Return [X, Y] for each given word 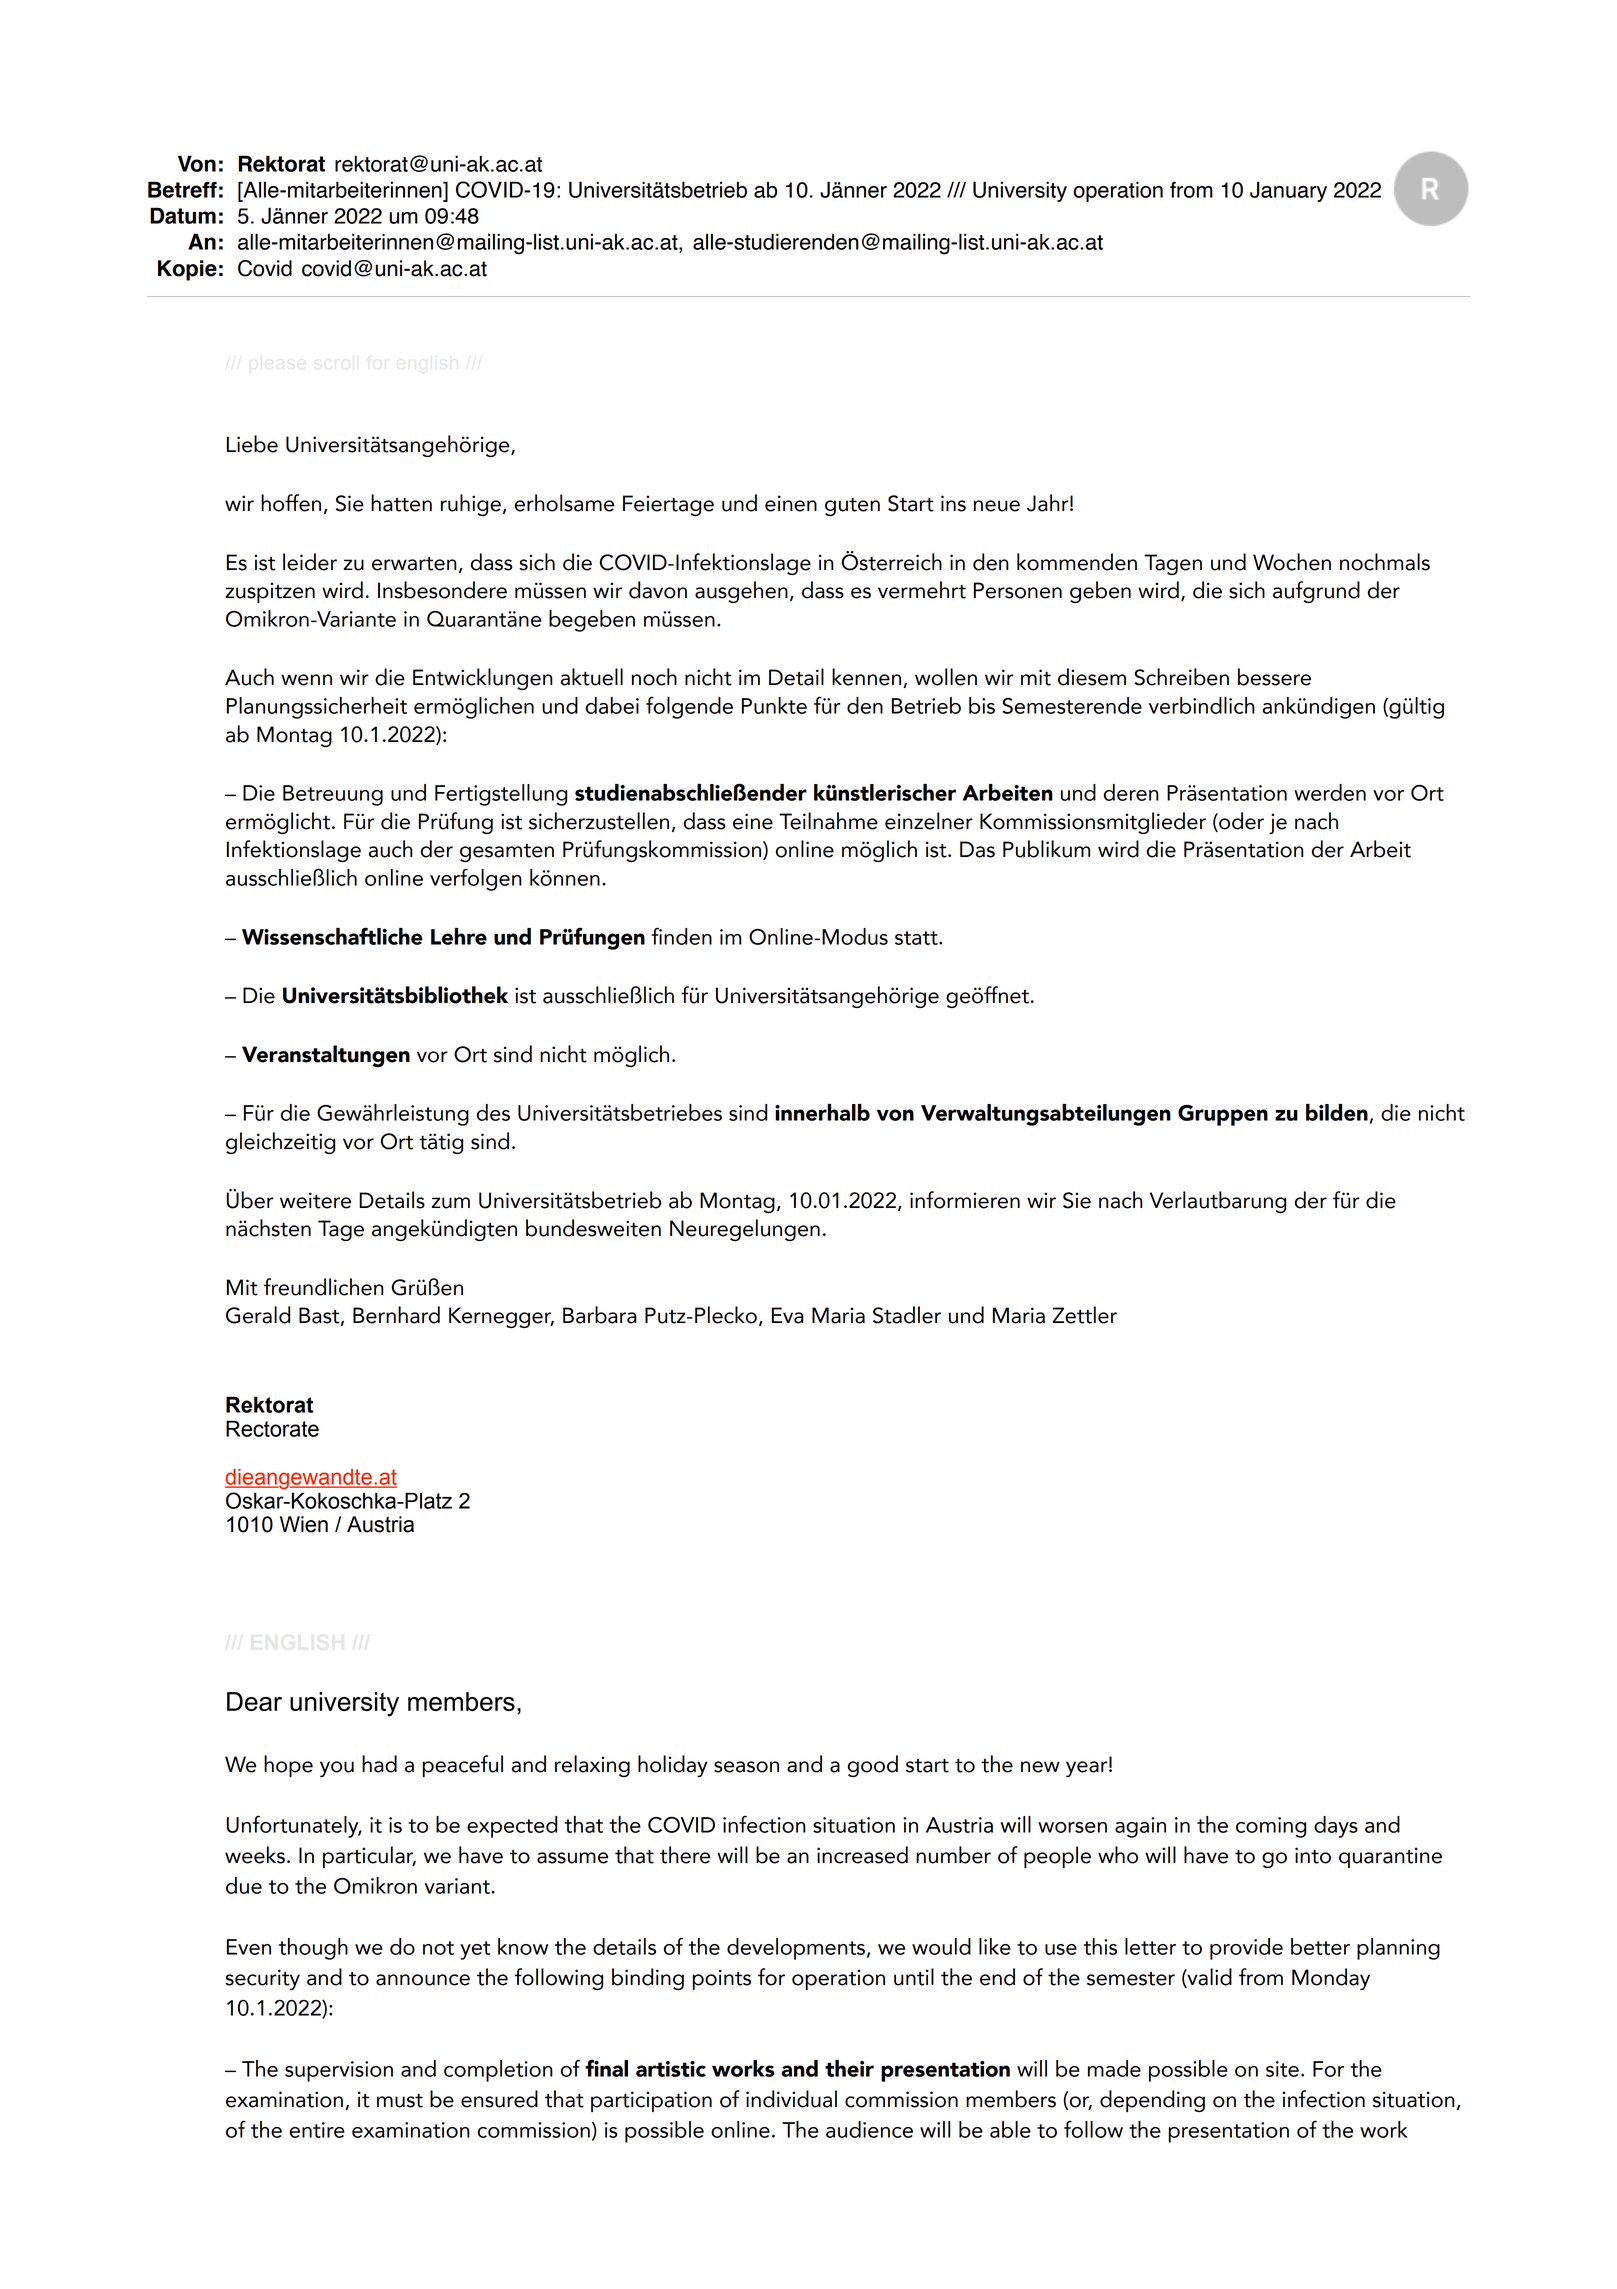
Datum [183, 215]
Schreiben [1181, 677]
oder [1240, 822]
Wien [304, 1524]
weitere [315, 1200]
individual [791, 2099]
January [1288, 191]
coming [1271, 1827]
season [746, 1767]
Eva [788, 1315]
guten [852, 507]
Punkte [774, 705]
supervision [339, 2071]
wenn [306, 680]
